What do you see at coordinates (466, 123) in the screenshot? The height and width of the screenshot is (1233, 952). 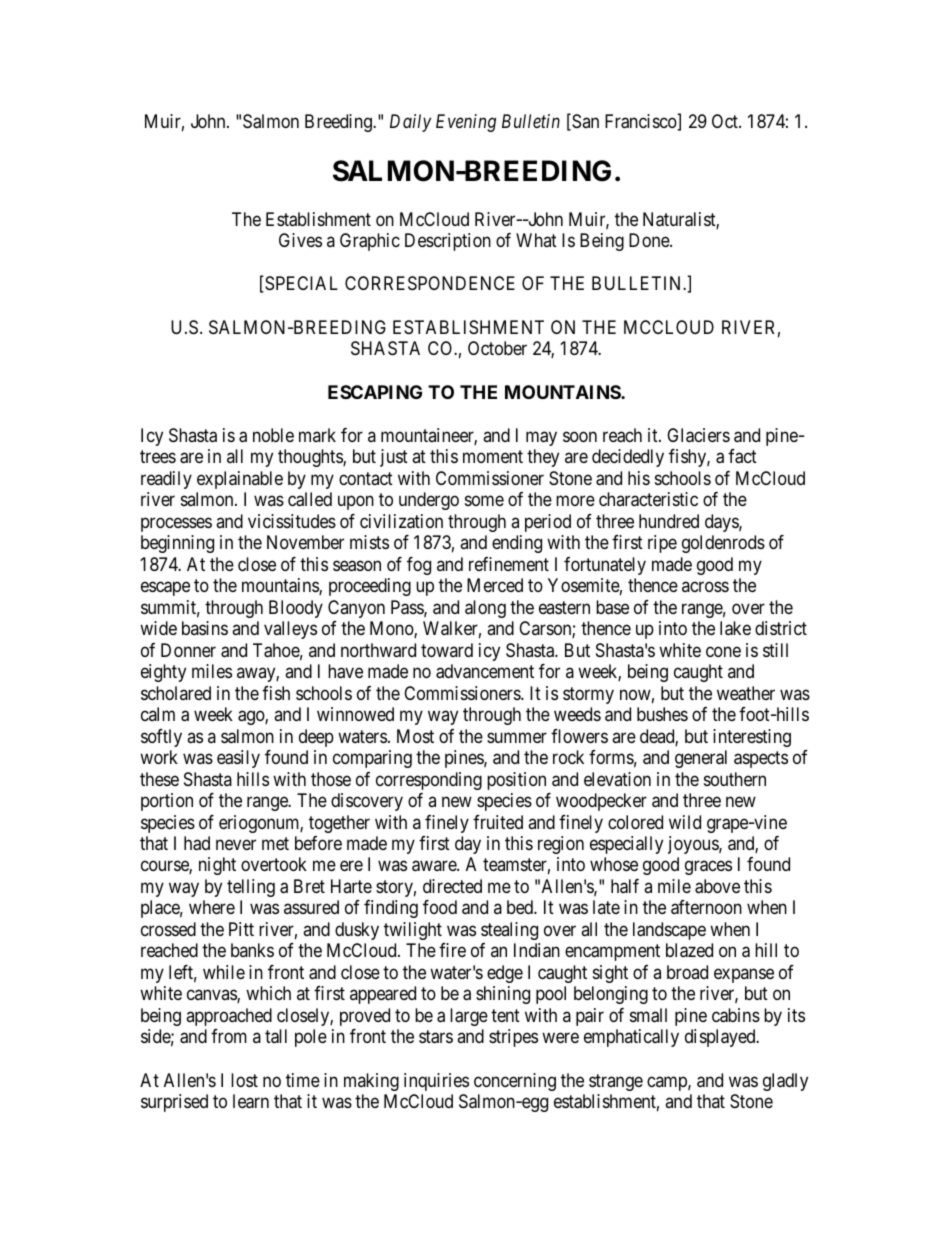 I see `Evening` at bounding box center [466, 123].
